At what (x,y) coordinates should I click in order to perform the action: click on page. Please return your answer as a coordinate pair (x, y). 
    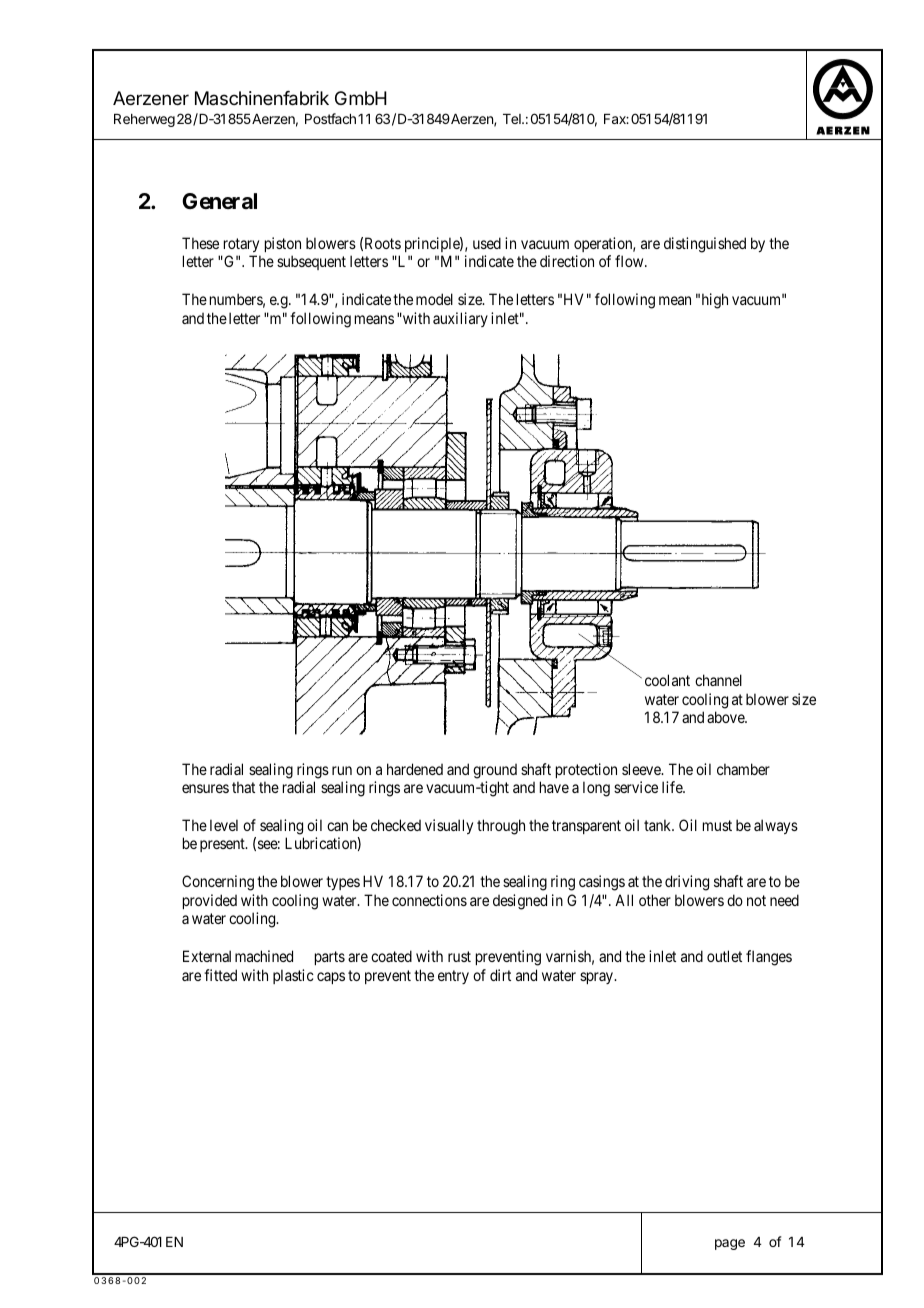
    Looking at the image, I should click on (730, 1244).
